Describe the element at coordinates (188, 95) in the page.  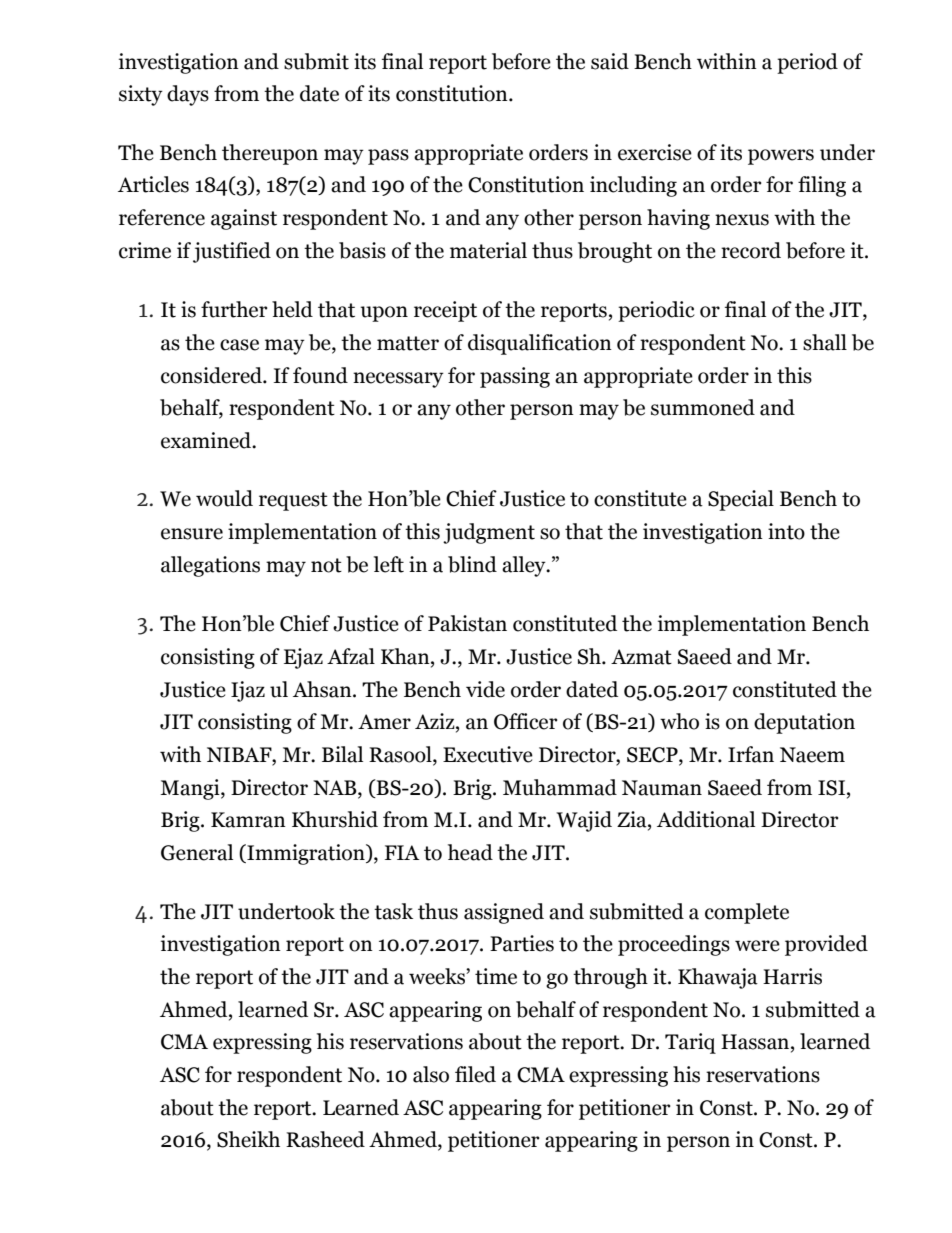
I see `days` at that location.
